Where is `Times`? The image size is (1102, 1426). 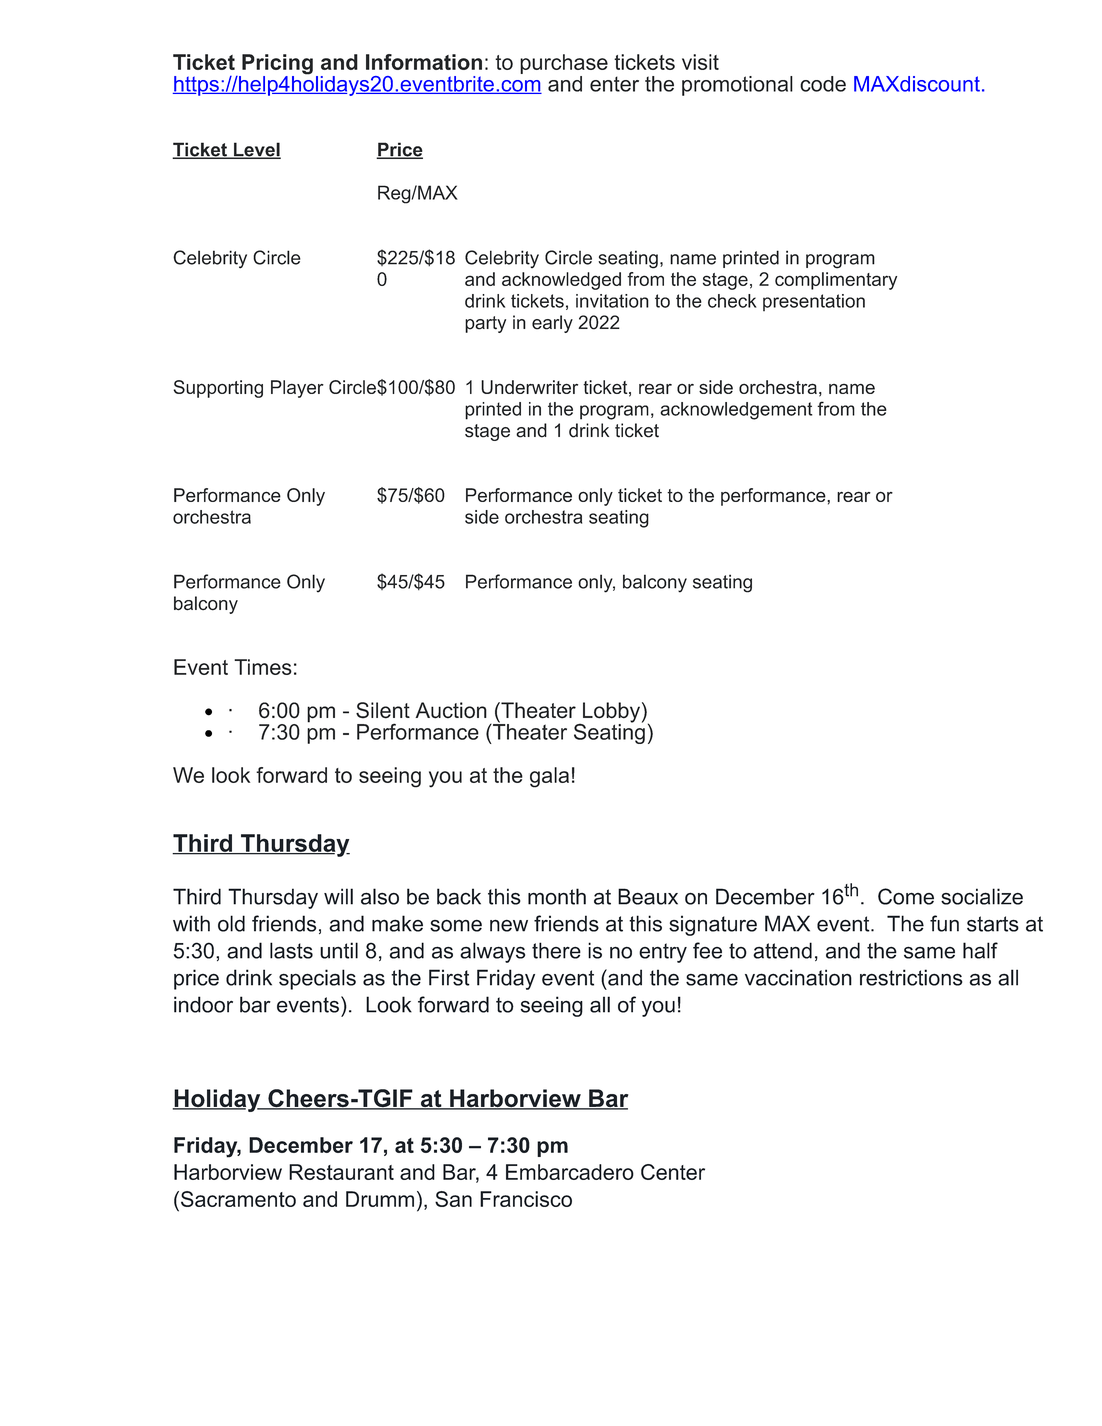 Times is located at coordinates (263, 667).
